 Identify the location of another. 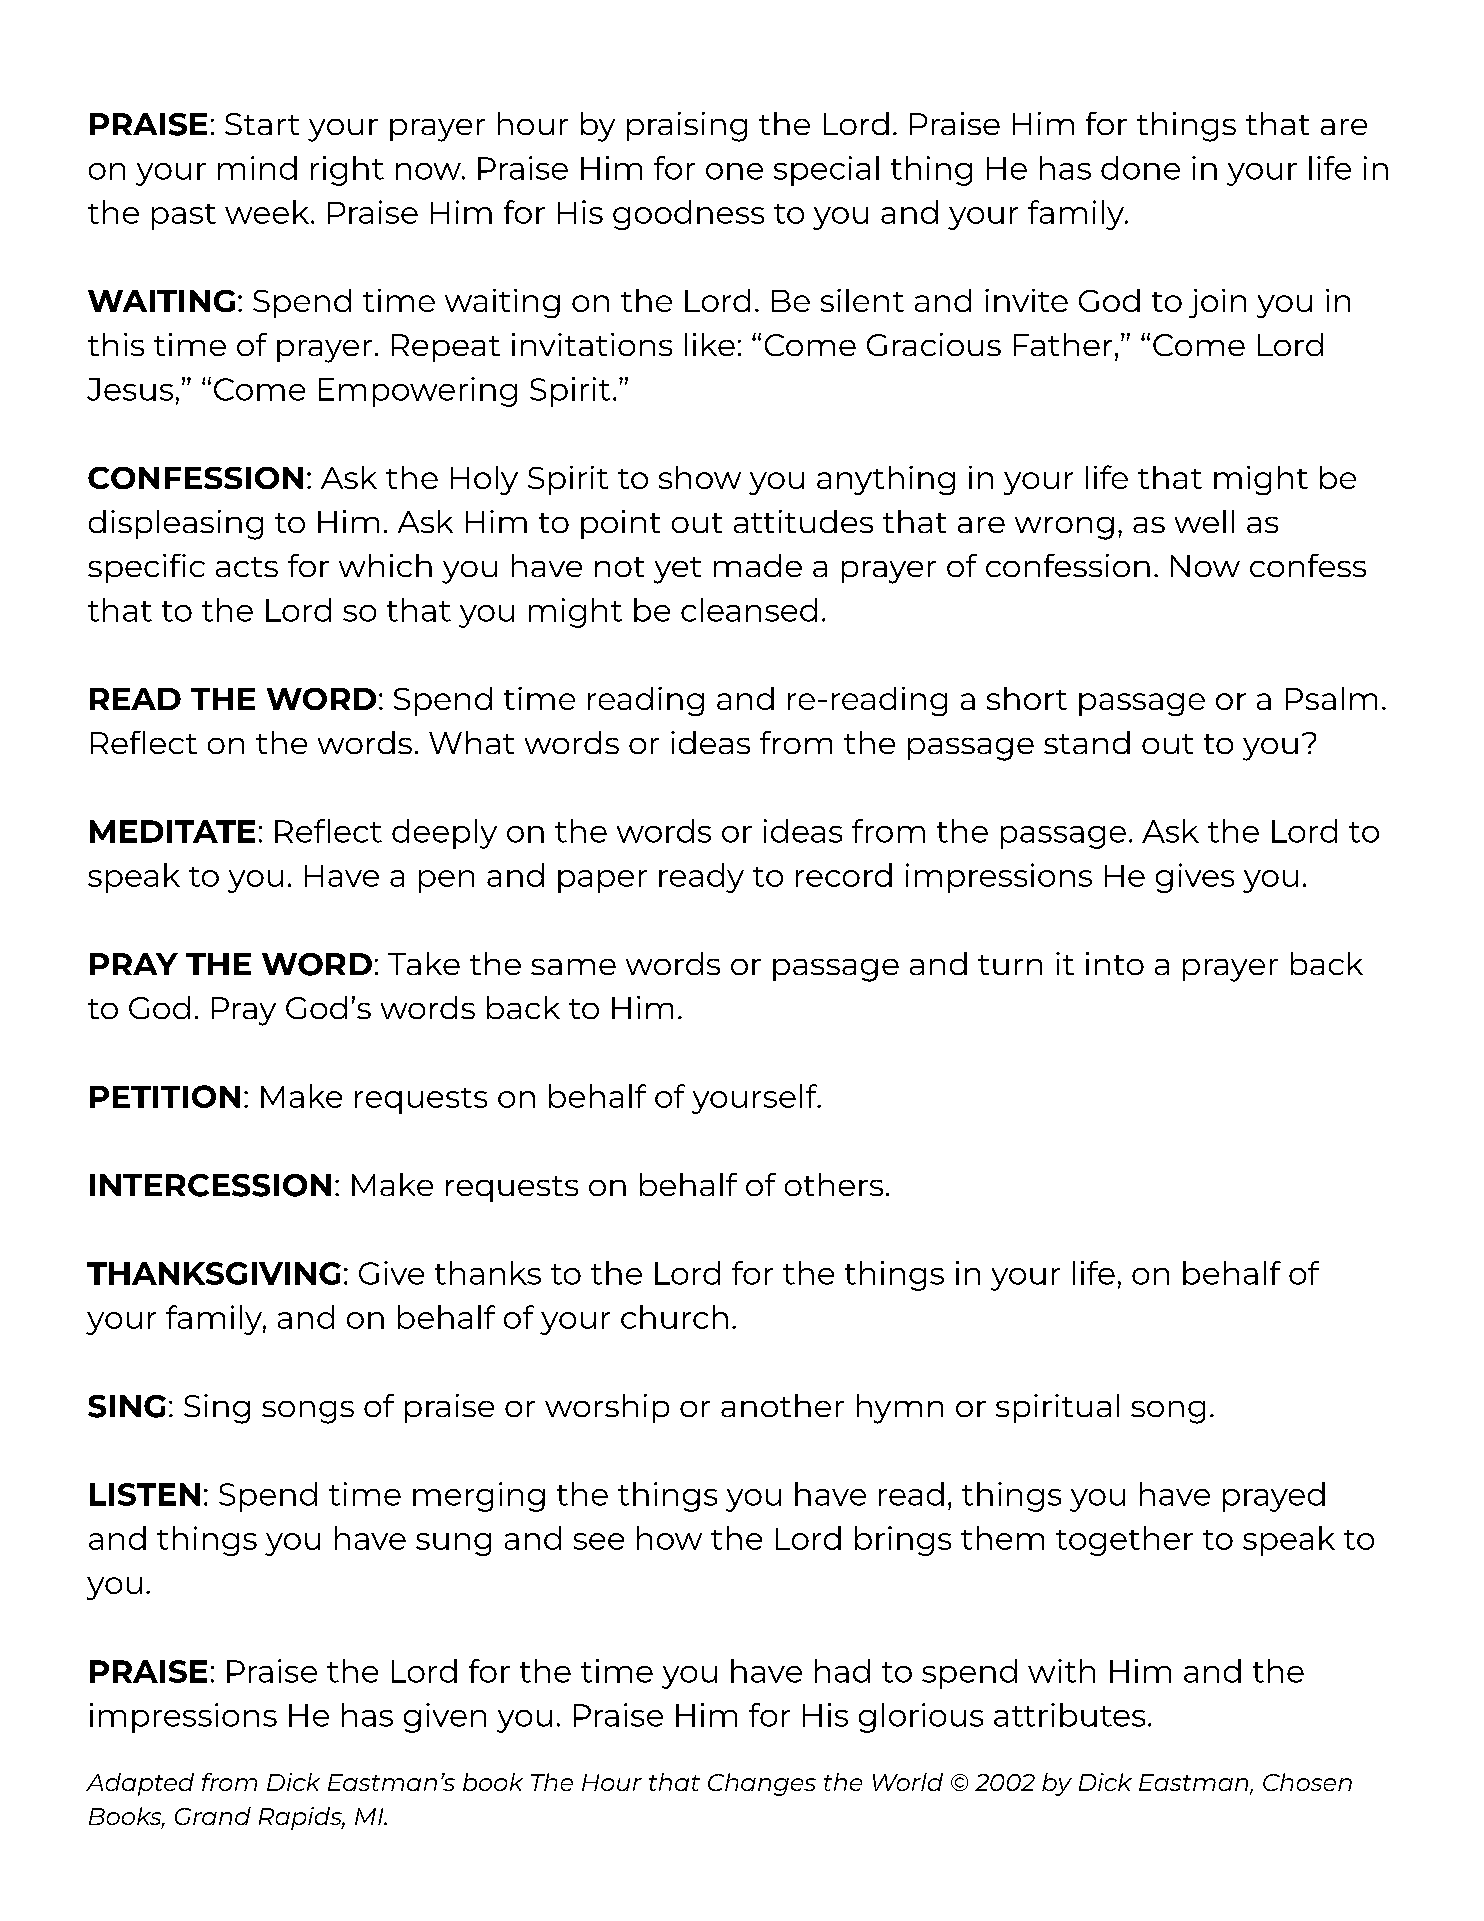
(782, 1405).
